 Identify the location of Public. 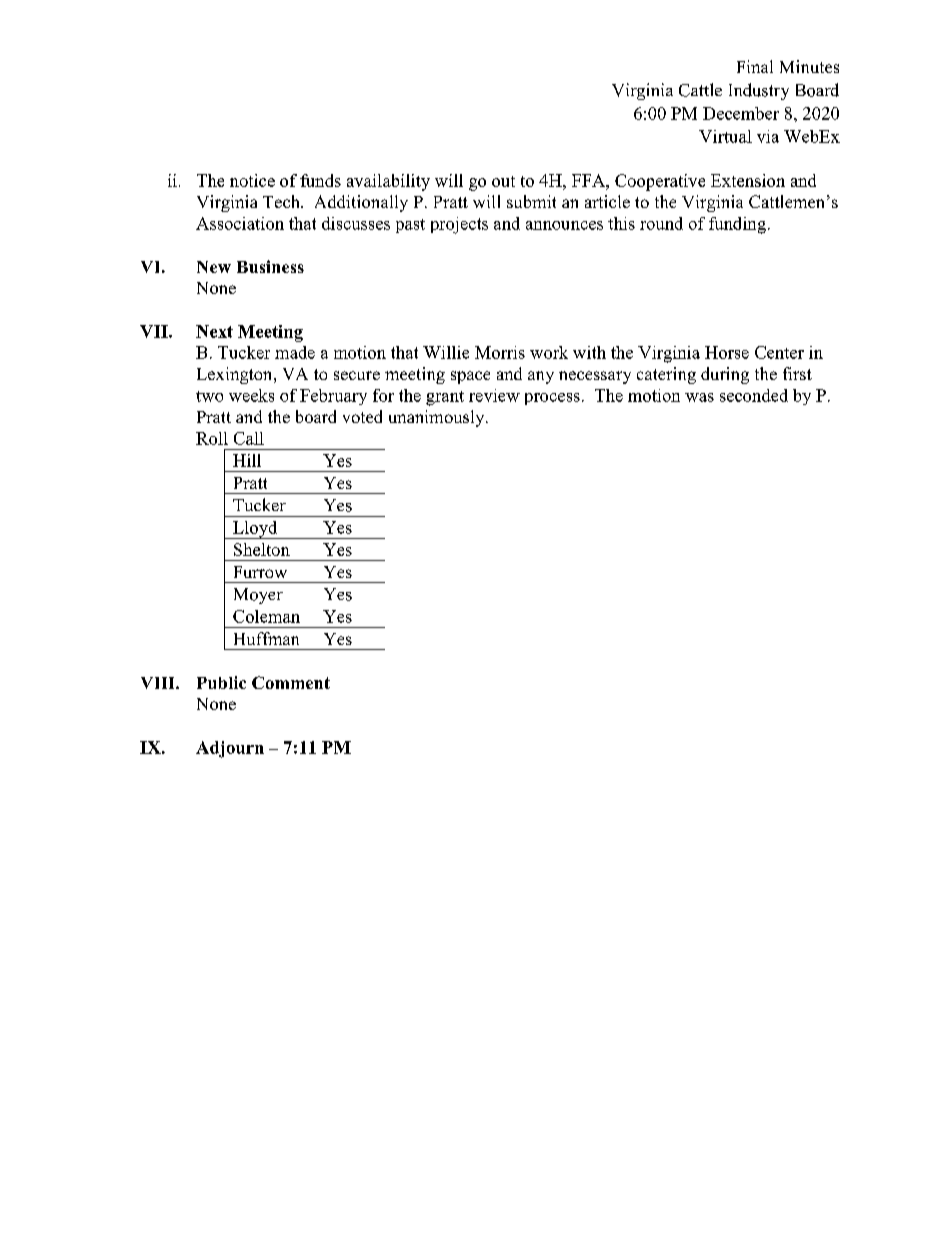
(221, 682).
